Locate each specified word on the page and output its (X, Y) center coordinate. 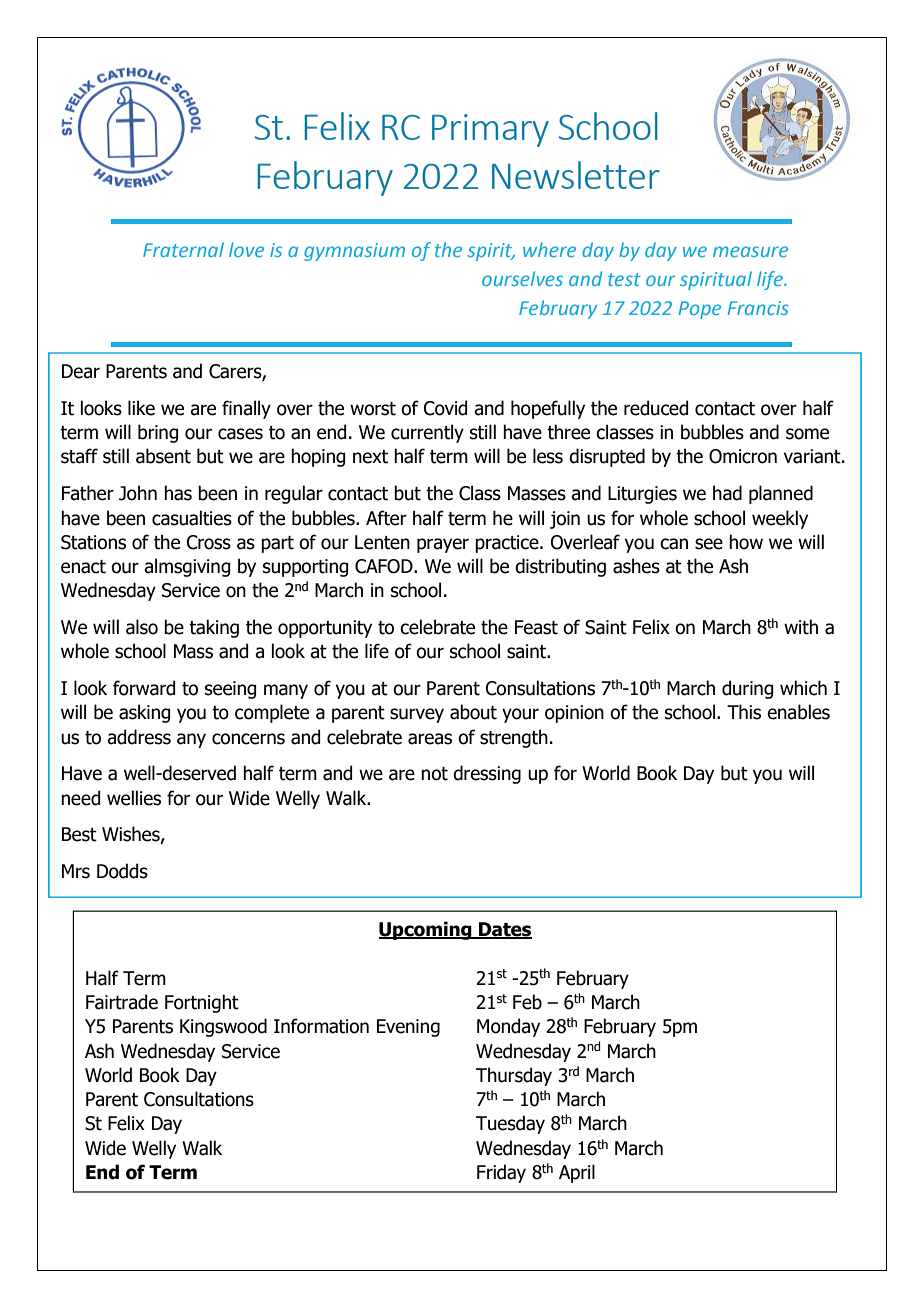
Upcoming (426, 930)
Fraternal (183, 249)
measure (750, 251)
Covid (445, 408)
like (141, 408)
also (142, 627)
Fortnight (202, 1003)
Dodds (122, 871)
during (747, 689)
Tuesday (510, 1124)
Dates (504, 930)
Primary (490, 130)
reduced (656, 408)
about (473, 712)
